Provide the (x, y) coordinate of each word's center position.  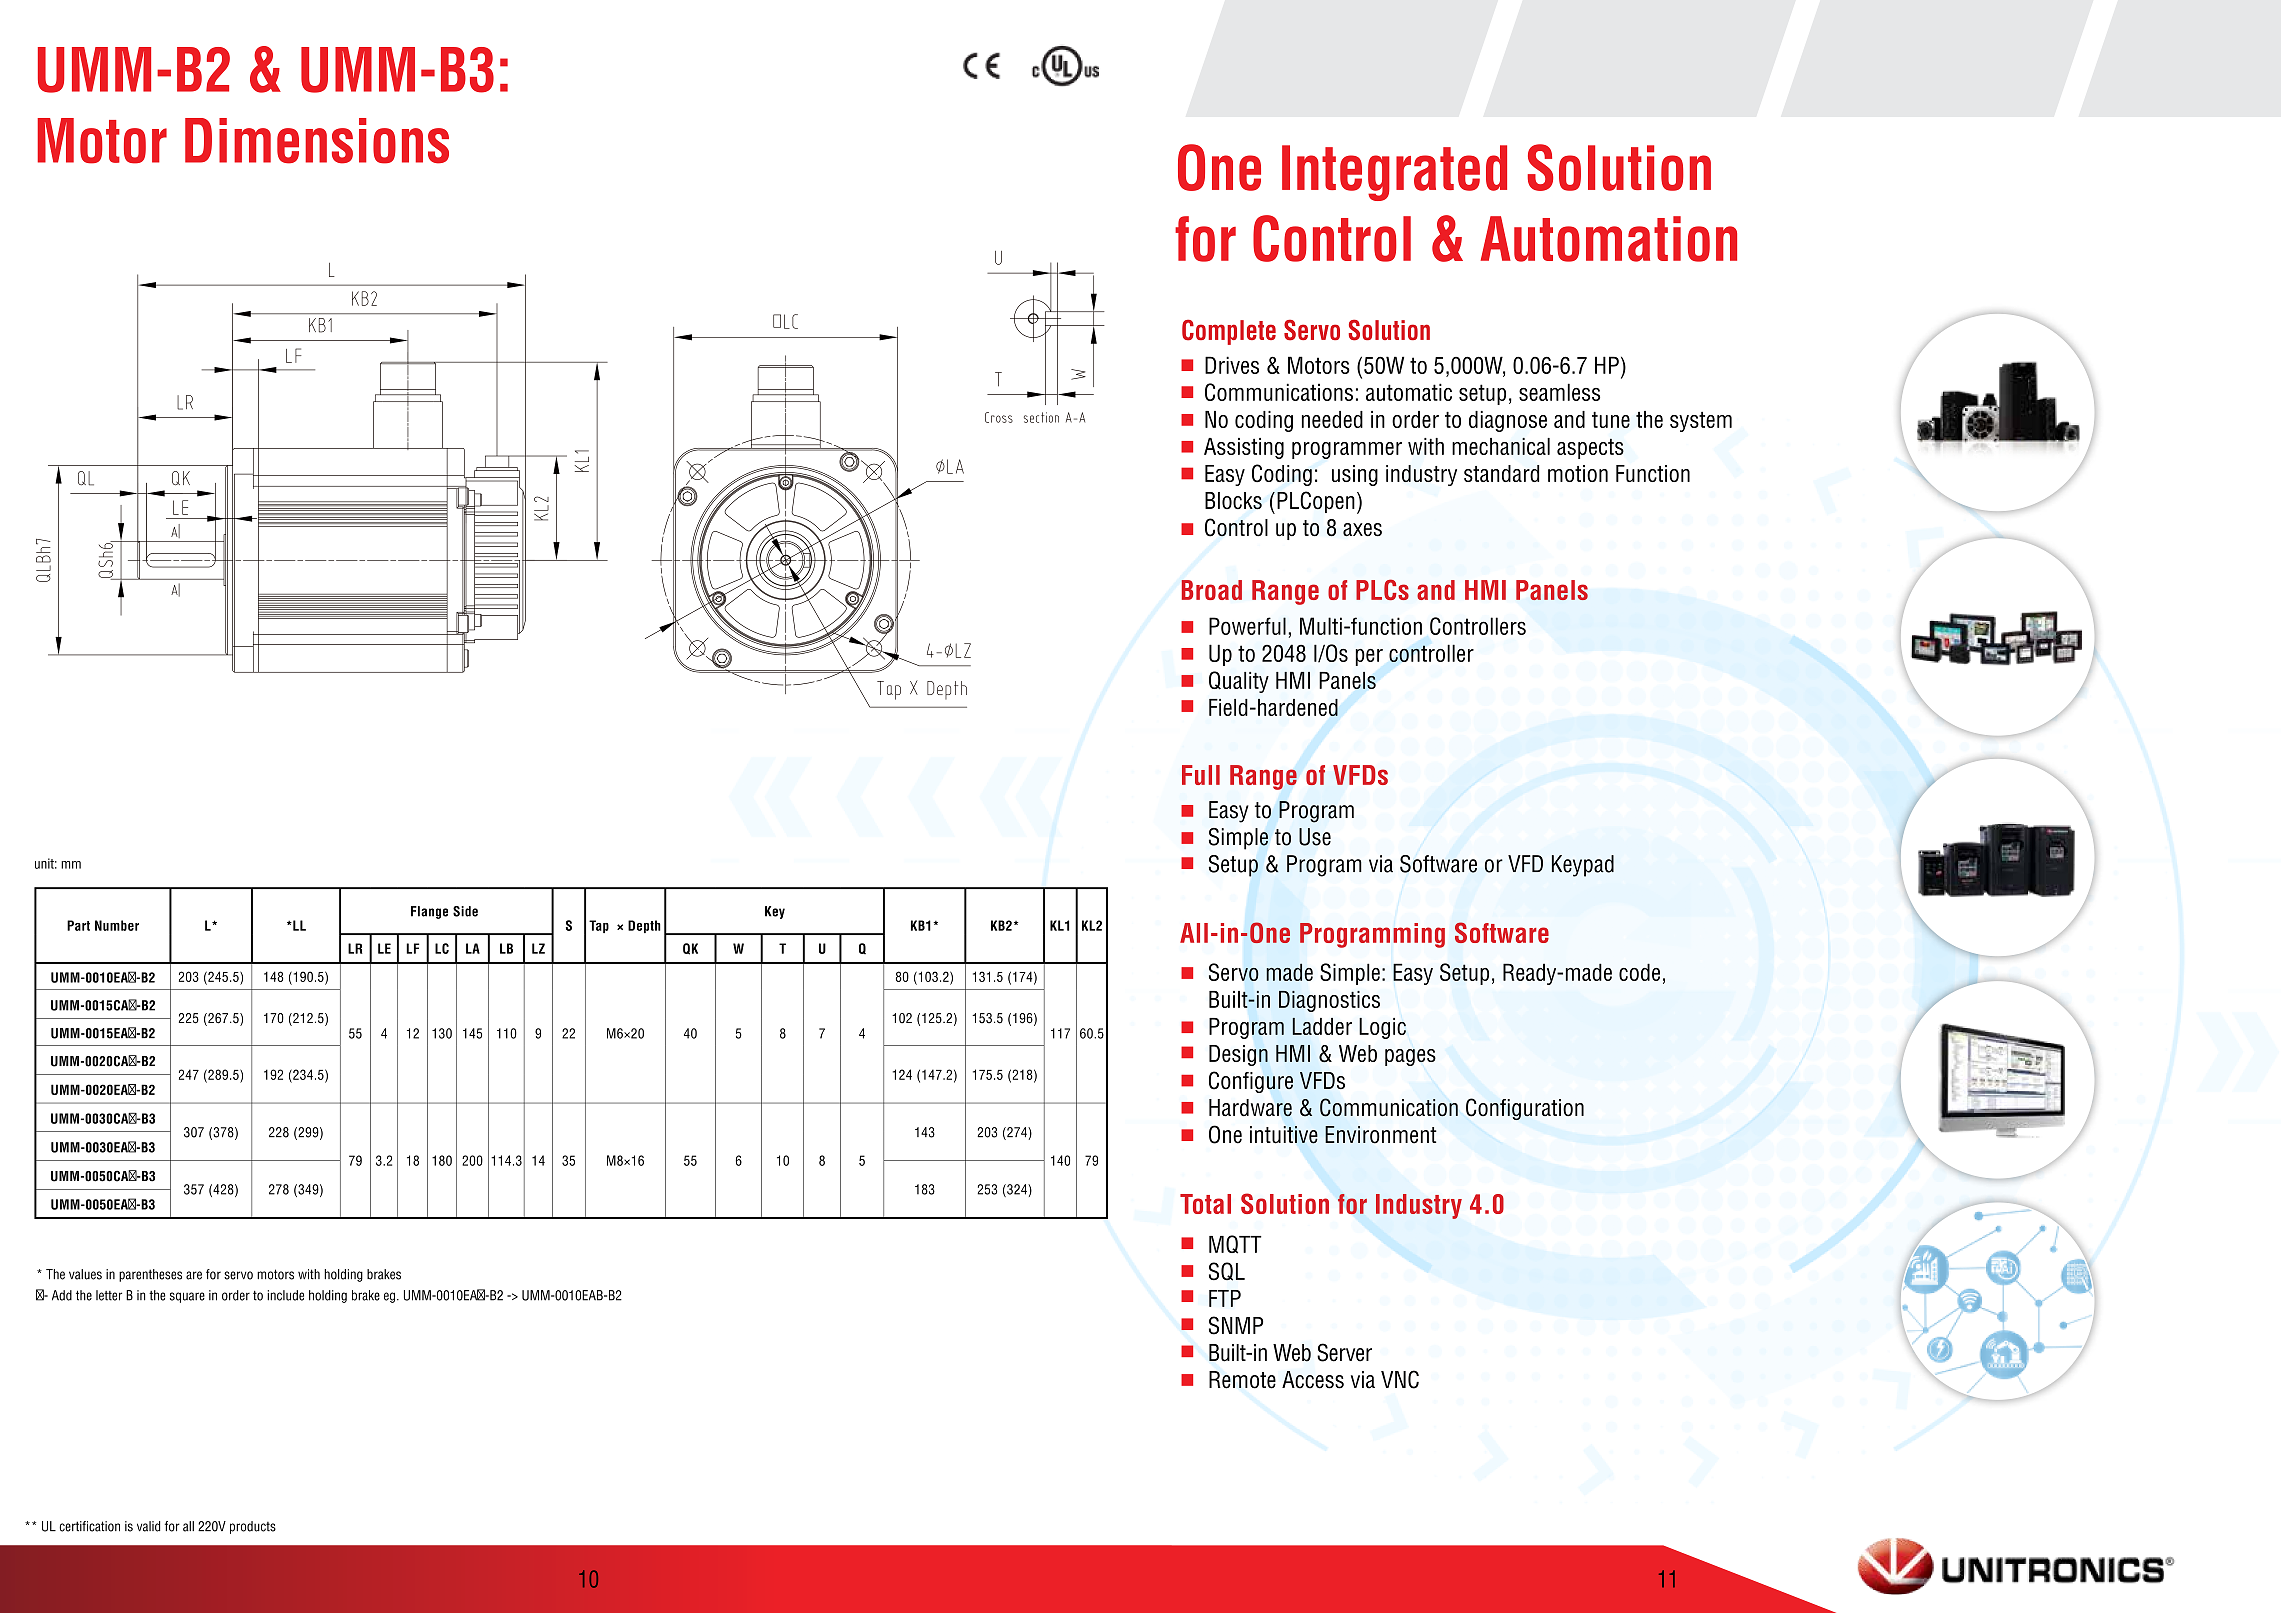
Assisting (1244, 448)
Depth (644, 926)
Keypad (1583, 866)
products (253, 1527)
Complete (1229, 332)
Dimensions (317, 141)
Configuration (1525, 1109)
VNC (1400, 1379)
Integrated (1394, 173)
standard (1501, 473)
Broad (1211, 590)
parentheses (150, 1275)
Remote (1242, 1380)
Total (1205, 1204)
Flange (429, 912)
